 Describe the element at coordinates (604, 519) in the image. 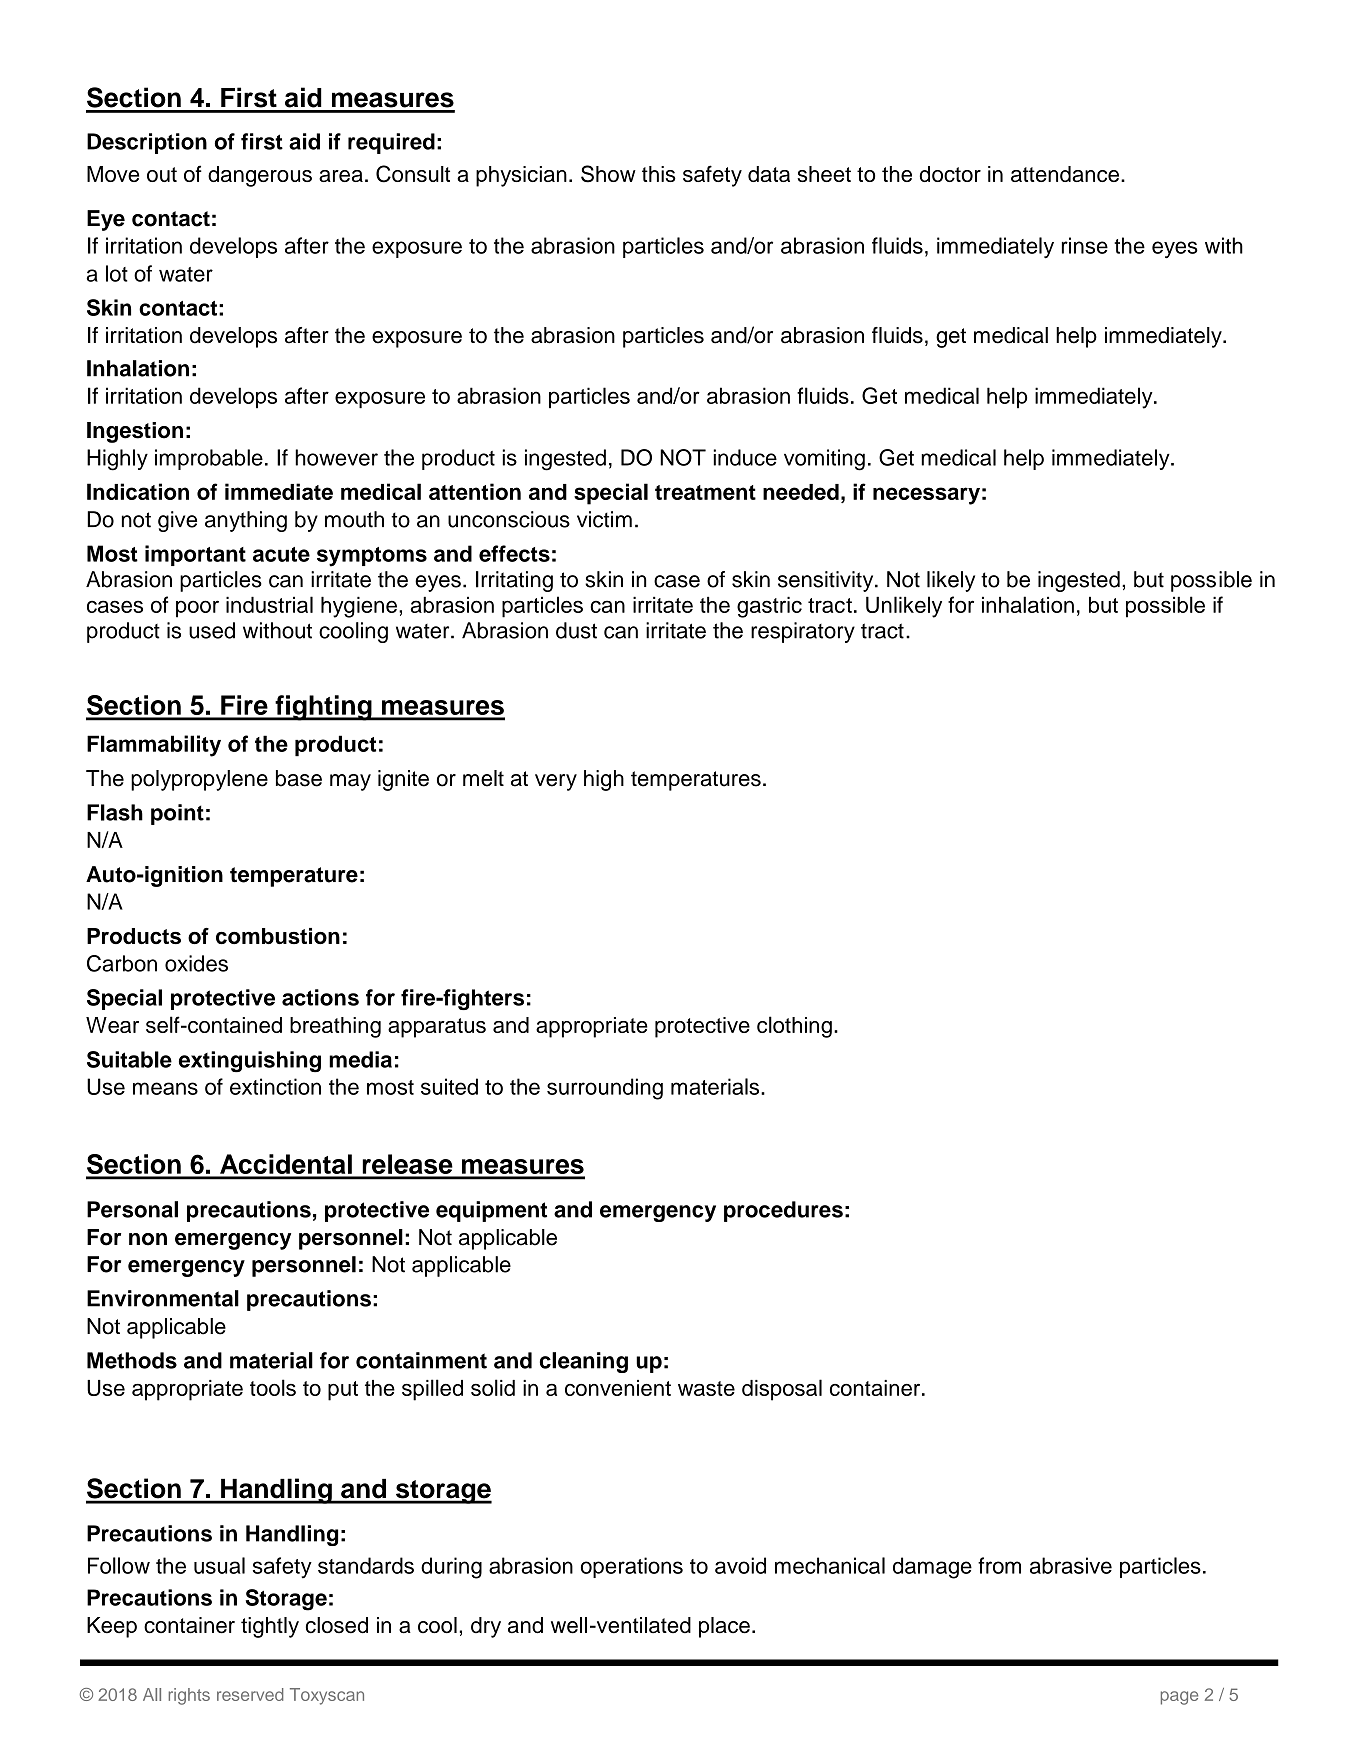

I see `victim` at that location.
